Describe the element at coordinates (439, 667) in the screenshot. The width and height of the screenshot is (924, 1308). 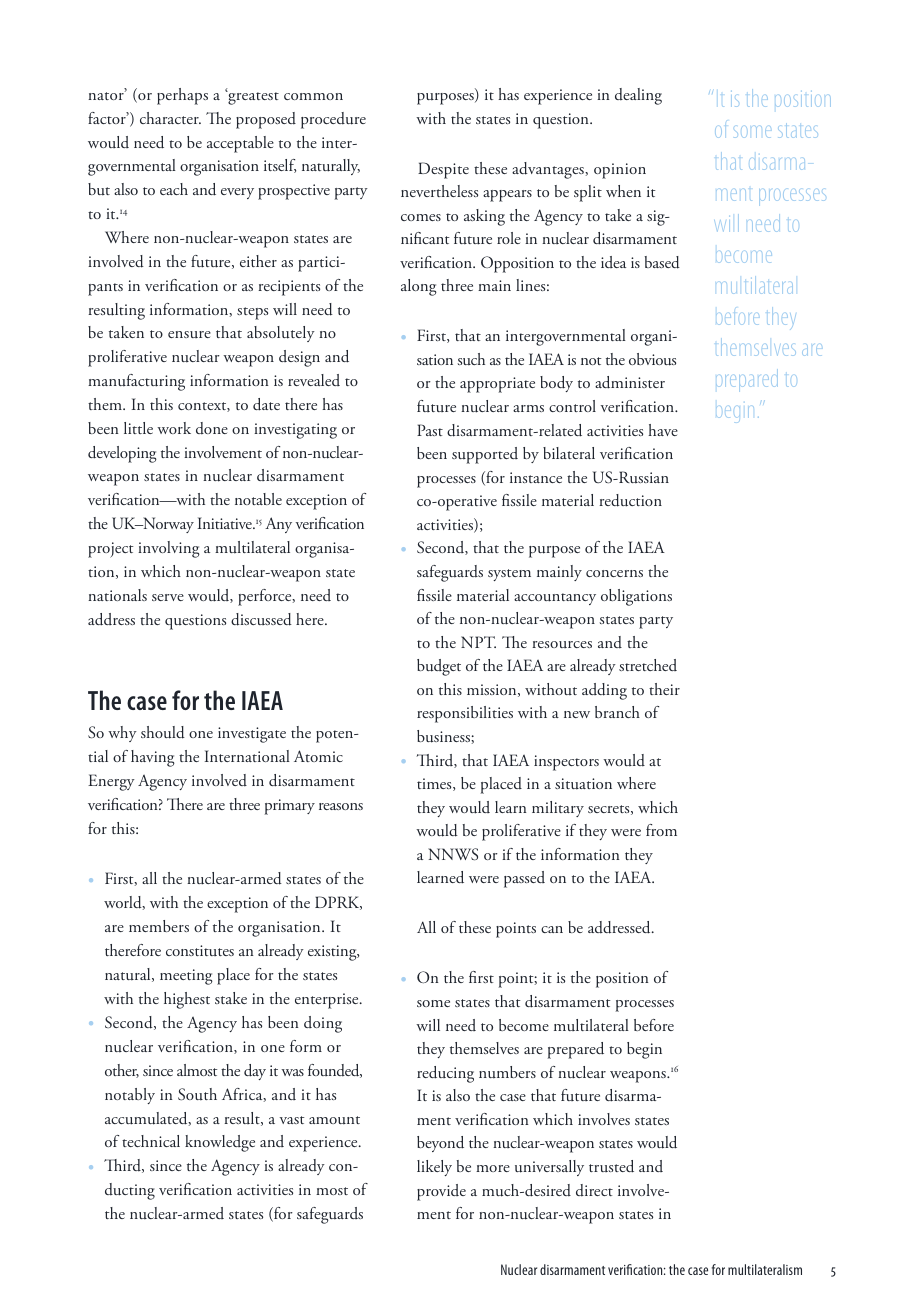
I see `budget` at that location.
